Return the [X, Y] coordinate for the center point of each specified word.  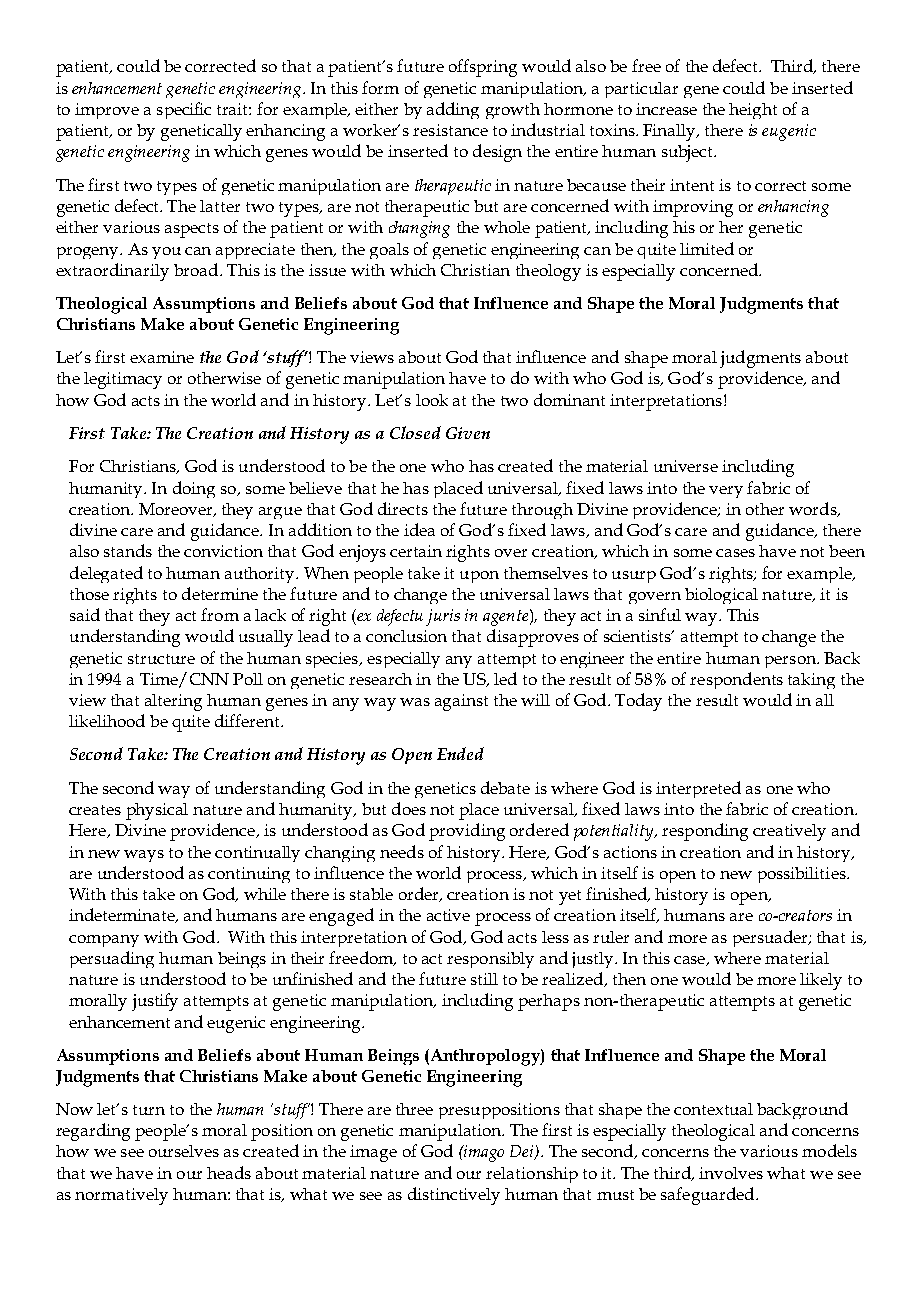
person [791, 662]
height [753, 111]
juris [443, 617]
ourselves [184, 1151]
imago [483, 1153]
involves [731, 1173]
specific [184, 110]
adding [453, 110]
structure [161, 659]
